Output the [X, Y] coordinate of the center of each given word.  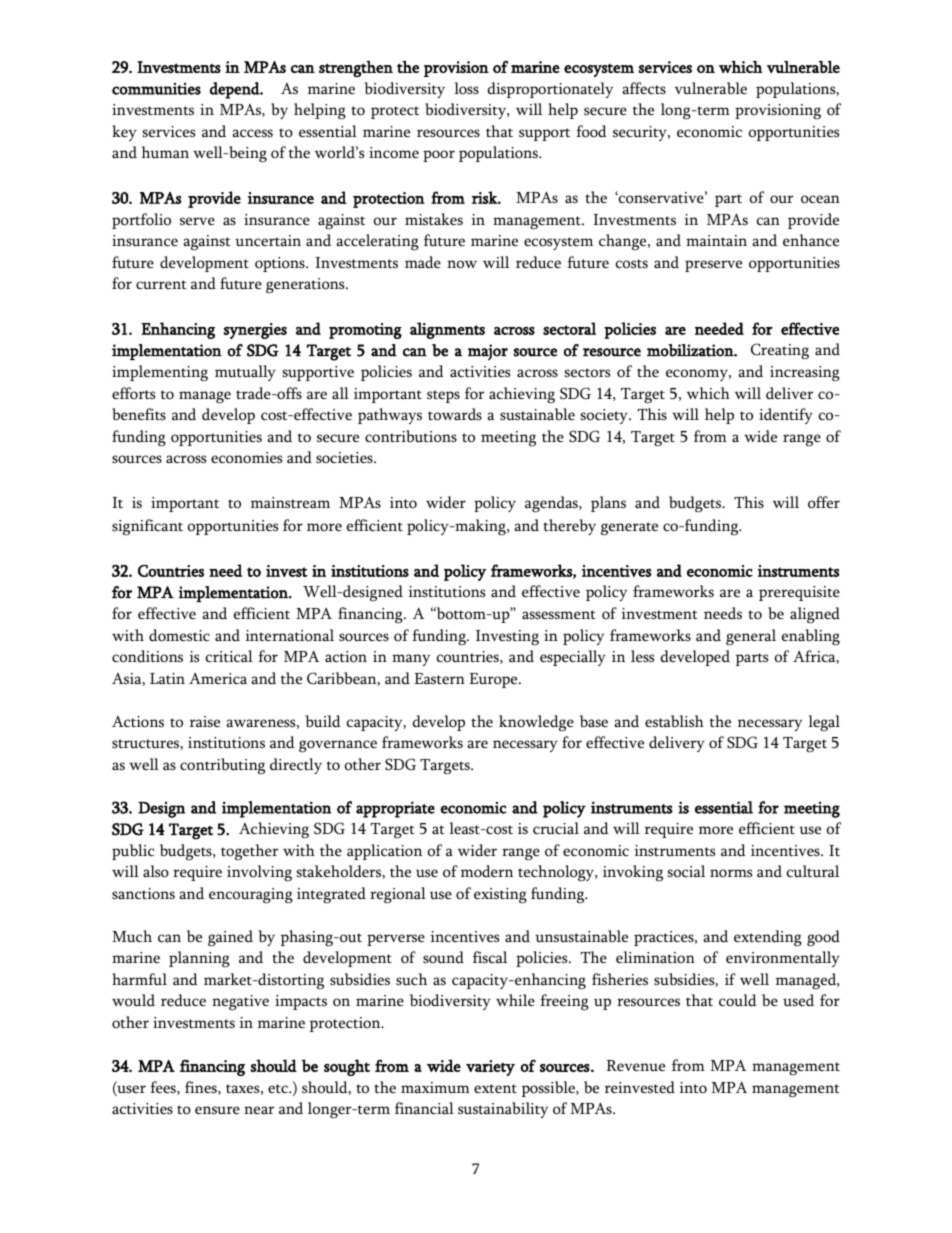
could [738, 1000]
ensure [217, 1110]
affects [644, 88]
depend [236, 90]
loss [466, 88]
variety [490, 1068]
